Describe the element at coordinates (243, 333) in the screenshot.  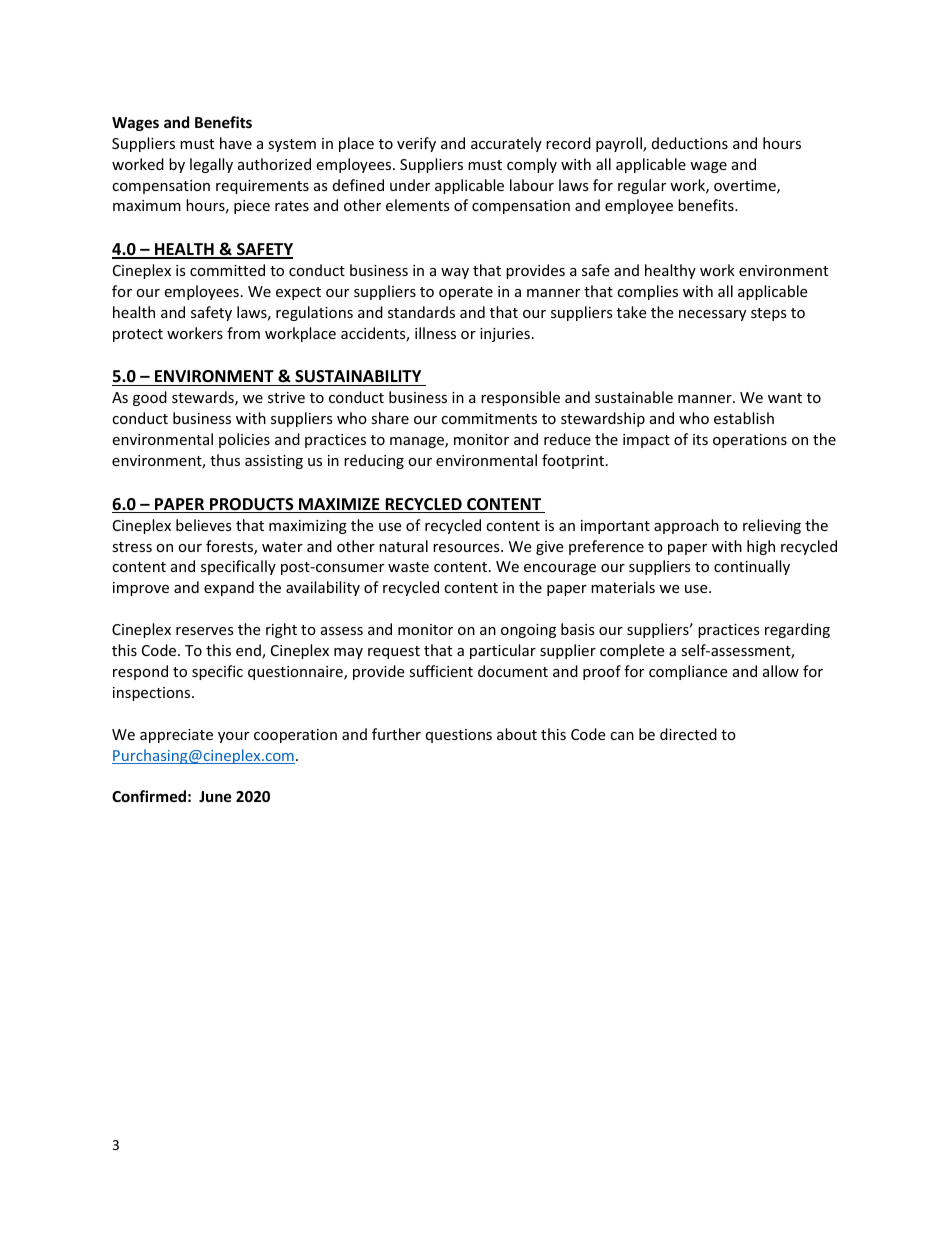
I see `from` at that location.
